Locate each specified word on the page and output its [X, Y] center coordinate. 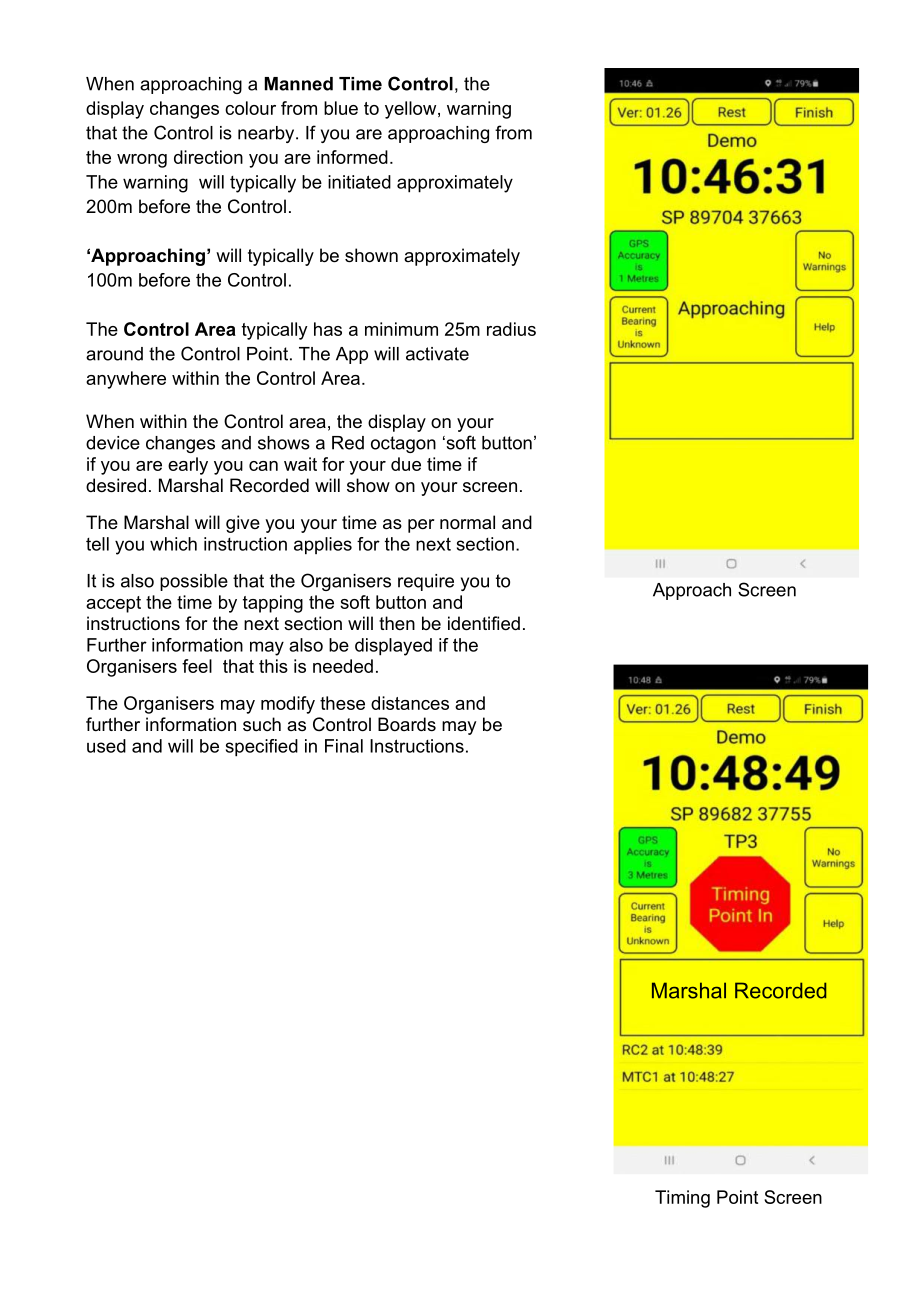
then [397, 623]
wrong [142, 161]
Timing [682, 1199]
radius [511, 329]
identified [484, 623]
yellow [412, 110]
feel [197, 666]
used [106, 746]
